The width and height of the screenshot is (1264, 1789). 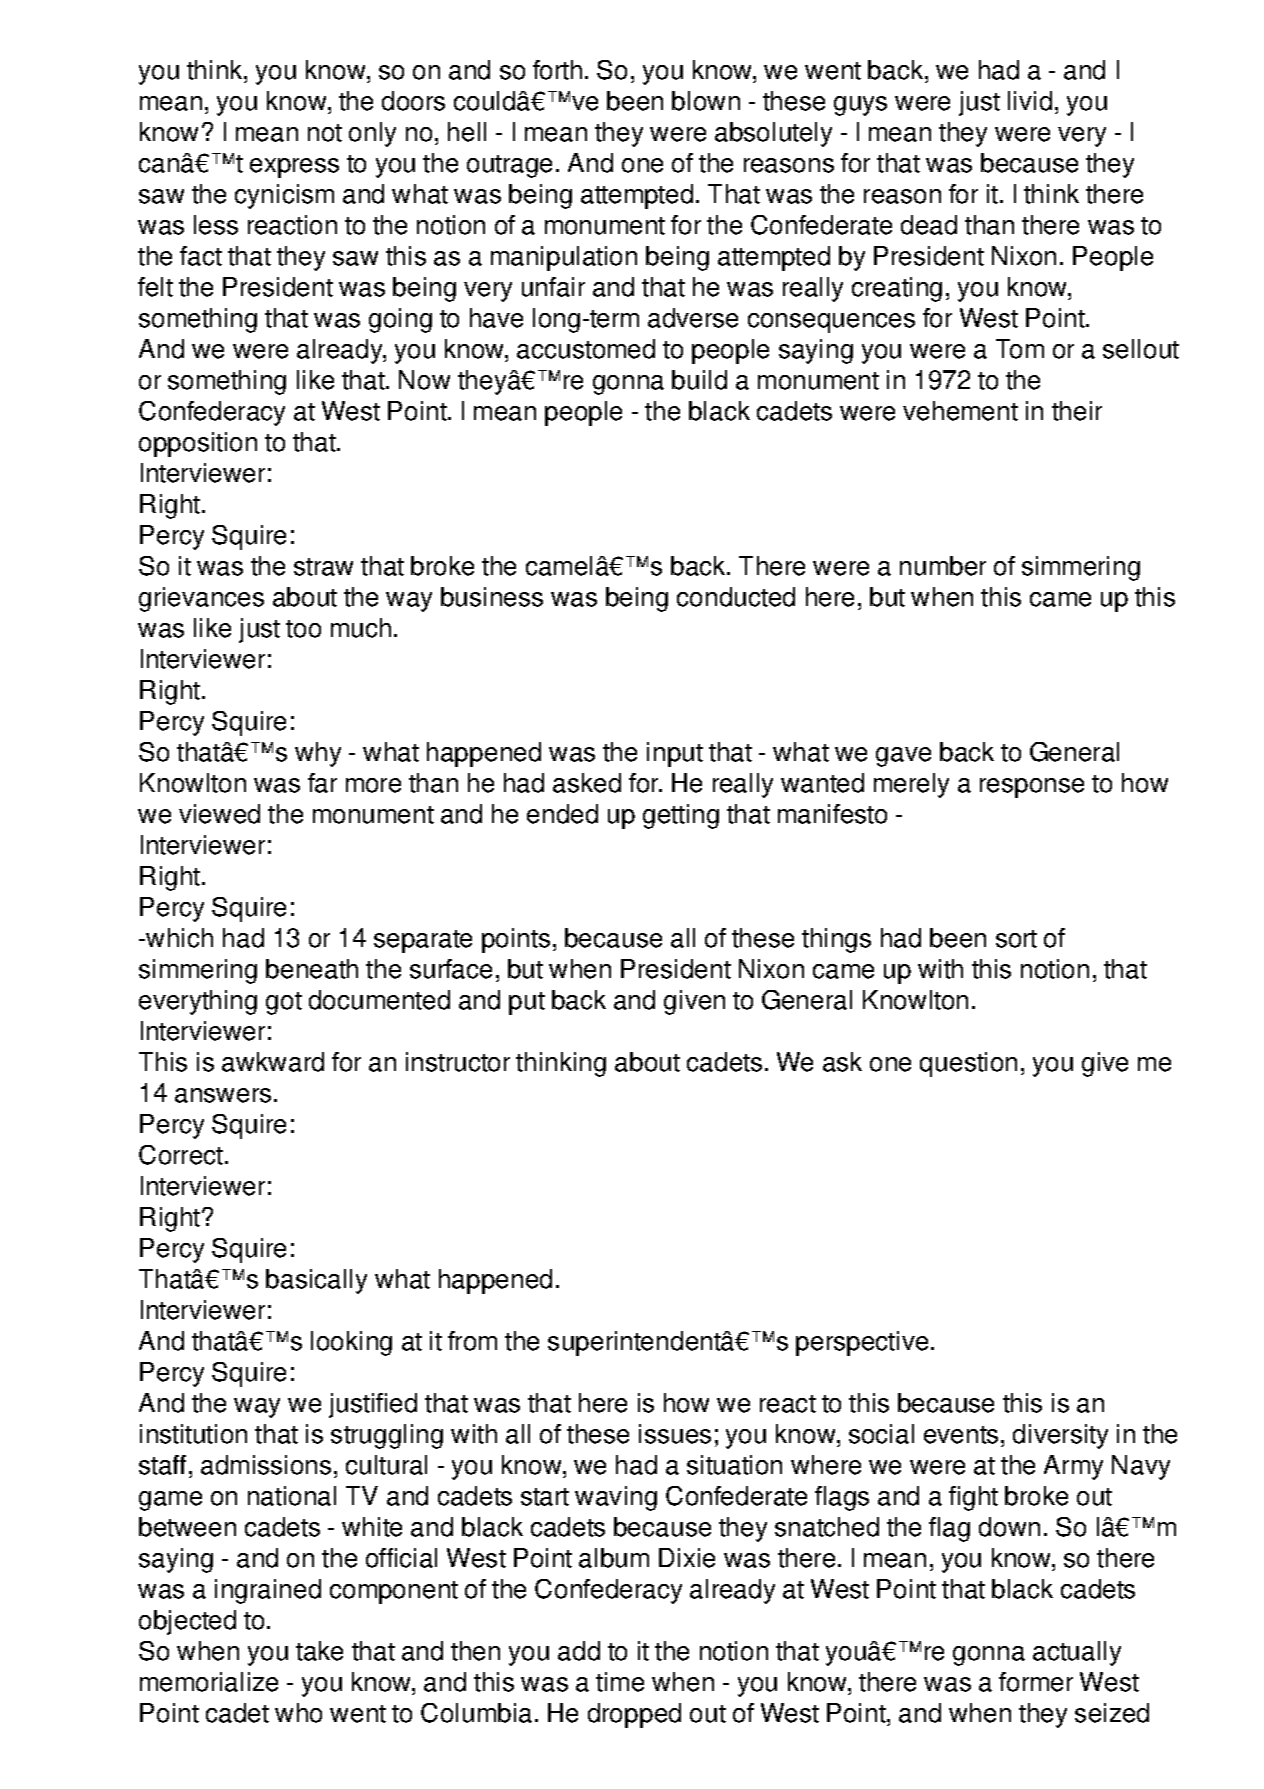 What do you see at coordinates (1030, 101) in the screenshot?
I see `livid` at bounding box center [1030, 101].
